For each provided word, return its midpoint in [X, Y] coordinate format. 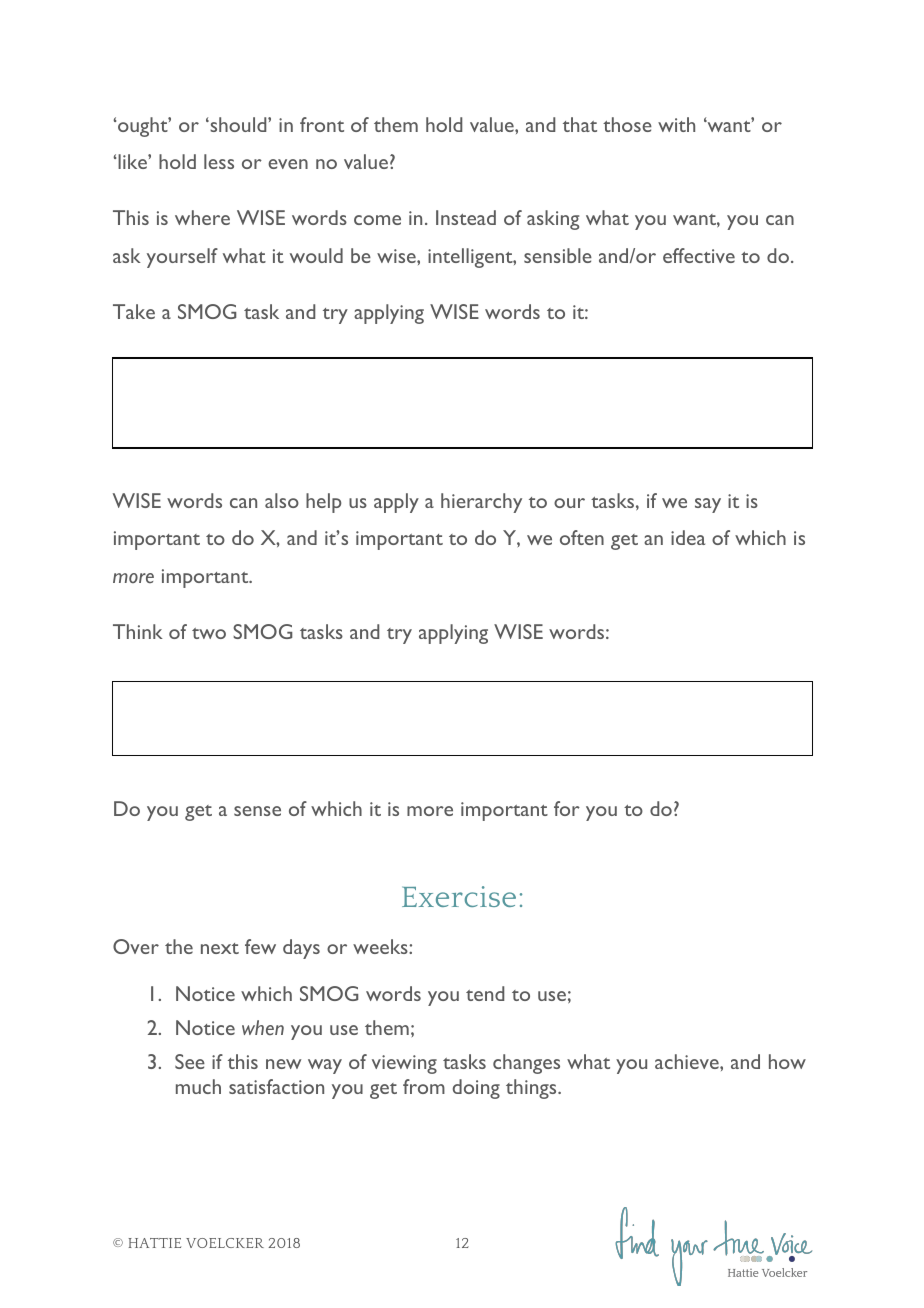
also [282, 500]
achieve [688, 1061]
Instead [466, 217]
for [567, 808]
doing [476, 1089]
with [676, 124]
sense [257, 811]
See [190, 1061]
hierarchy [481, 503]
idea [688, 537]
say [708, 505]
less [219, 161]
